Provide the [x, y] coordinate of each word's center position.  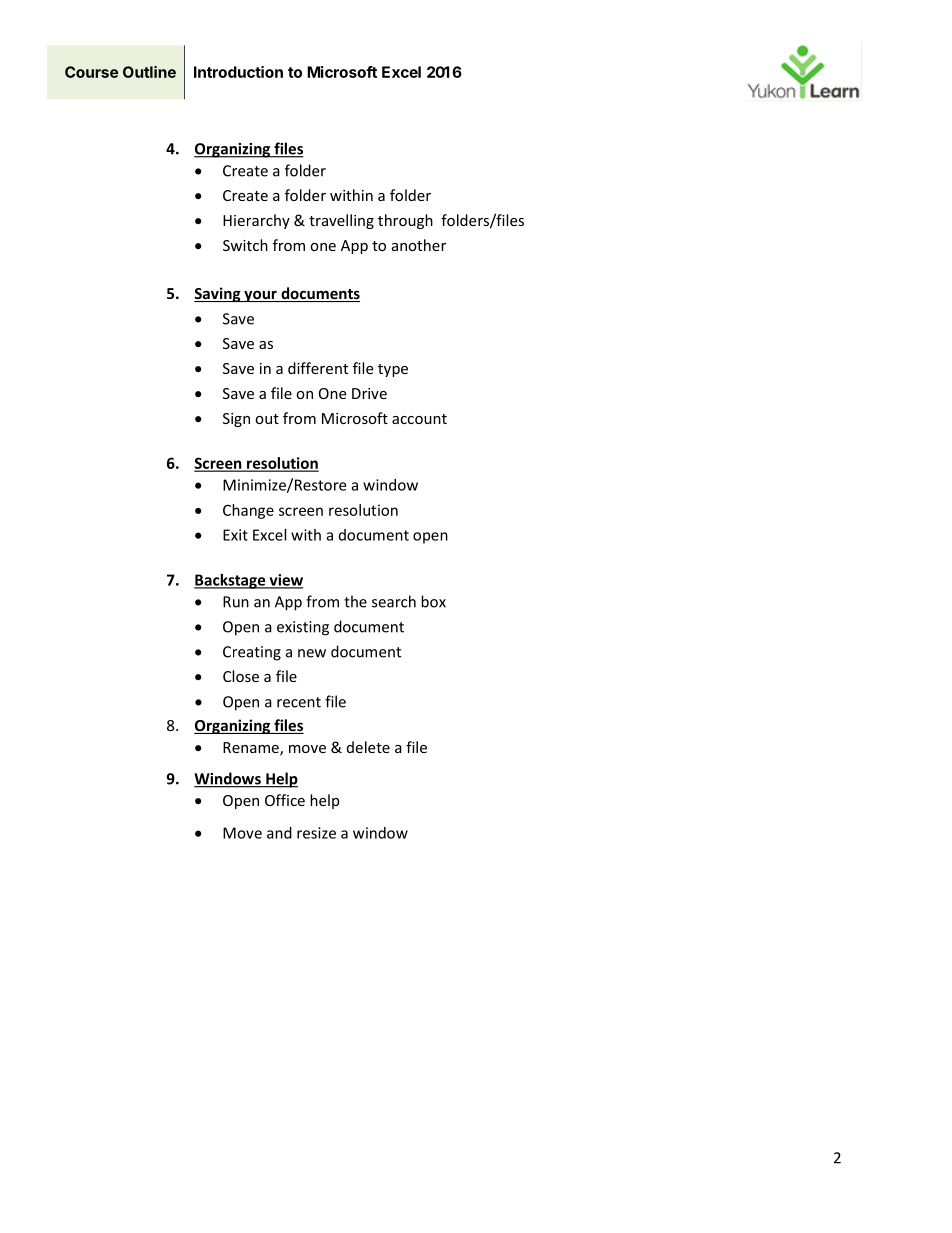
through [405, 221]
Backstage [231, 581]
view [285, 581]
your [260, 296]
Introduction [238, 72]
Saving [218, 294]
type [393, 370]
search [394, 601]
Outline [149, 72]
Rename [252, 748]
